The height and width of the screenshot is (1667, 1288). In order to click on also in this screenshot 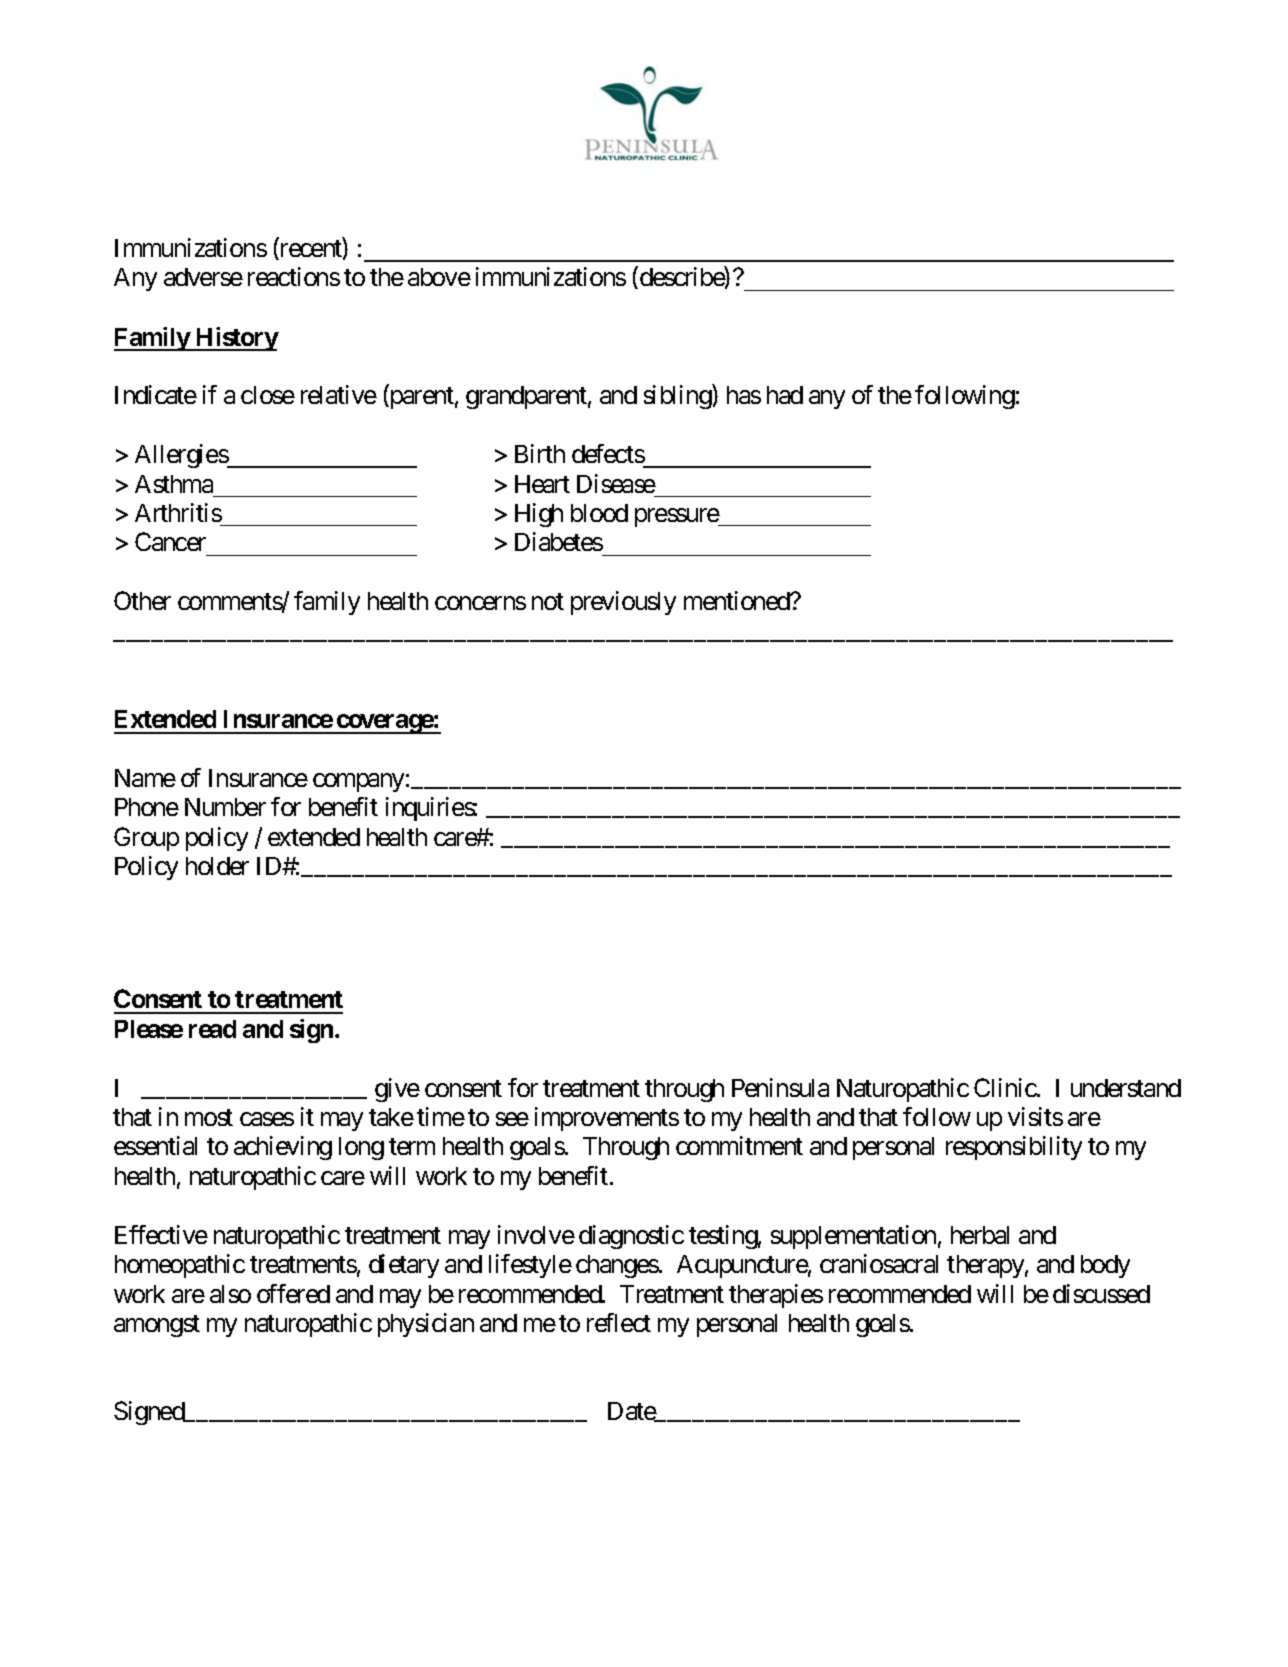, I will do `click(230, 1294)`.
